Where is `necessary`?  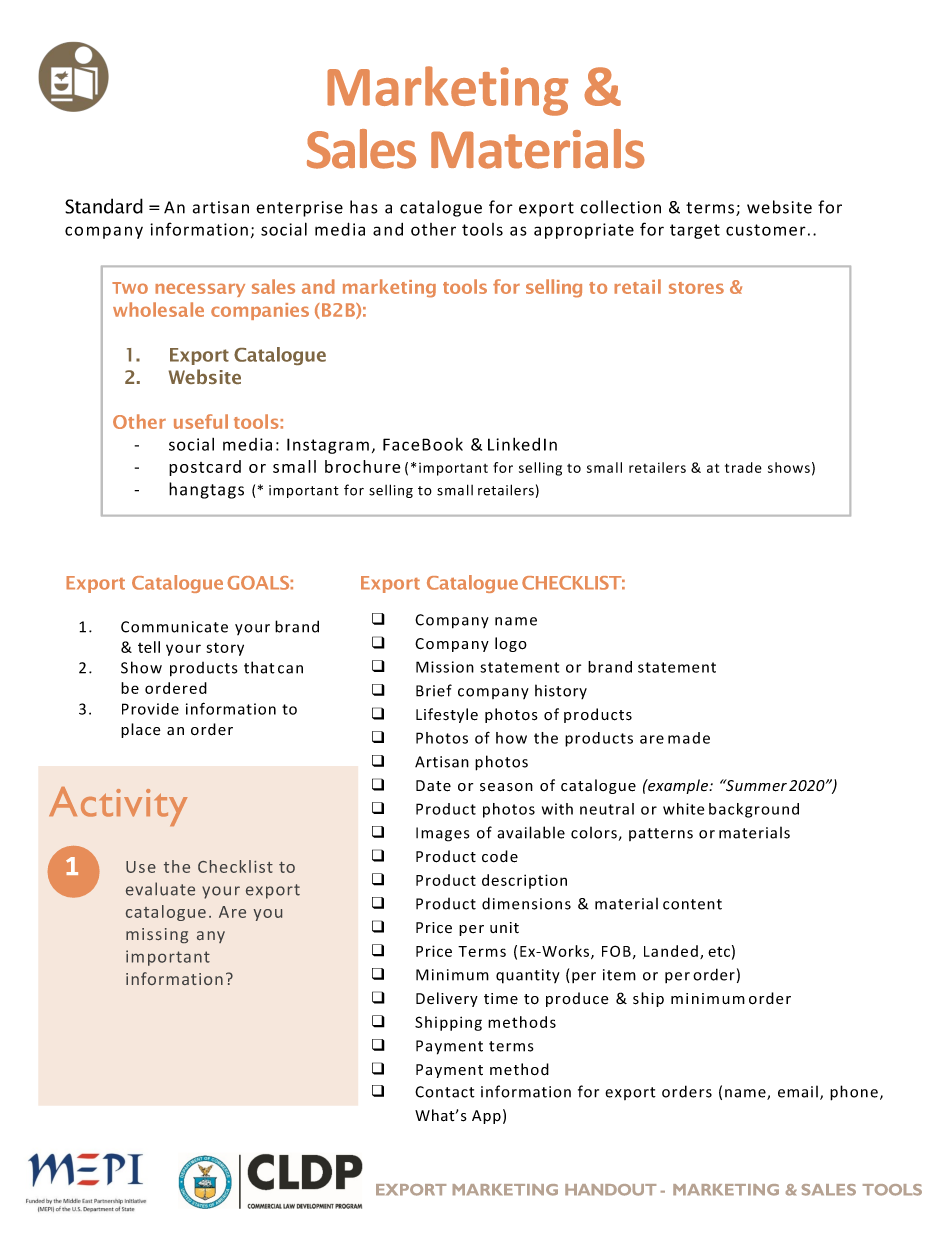 necessary is located at coordinates (200, 290).
